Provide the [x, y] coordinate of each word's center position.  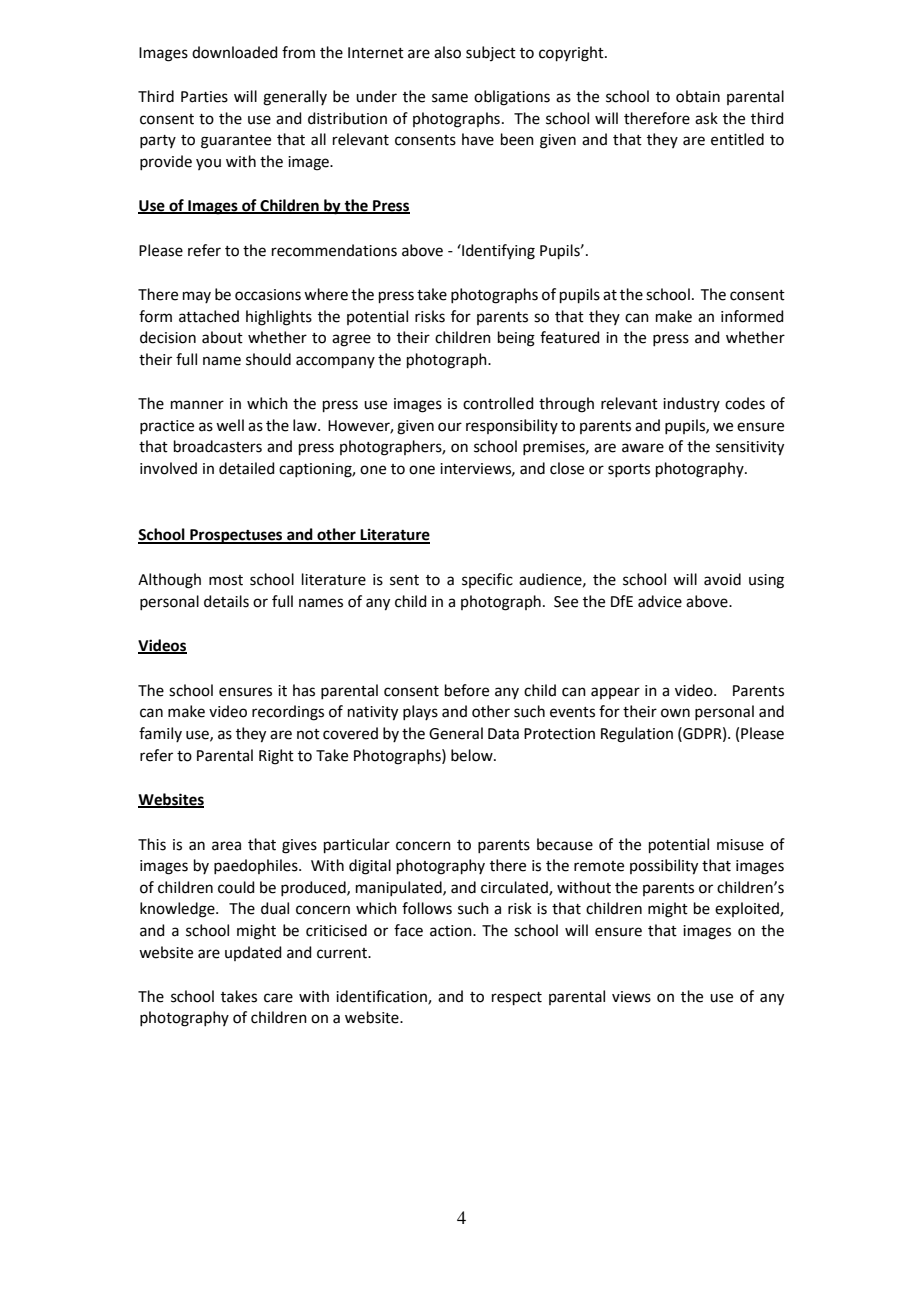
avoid [722, 579]
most [226, 580]
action [452, 931]
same [450, 98]
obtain [698, 96]
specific [487, 580]
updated [253, 953]
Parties [204, 97]
